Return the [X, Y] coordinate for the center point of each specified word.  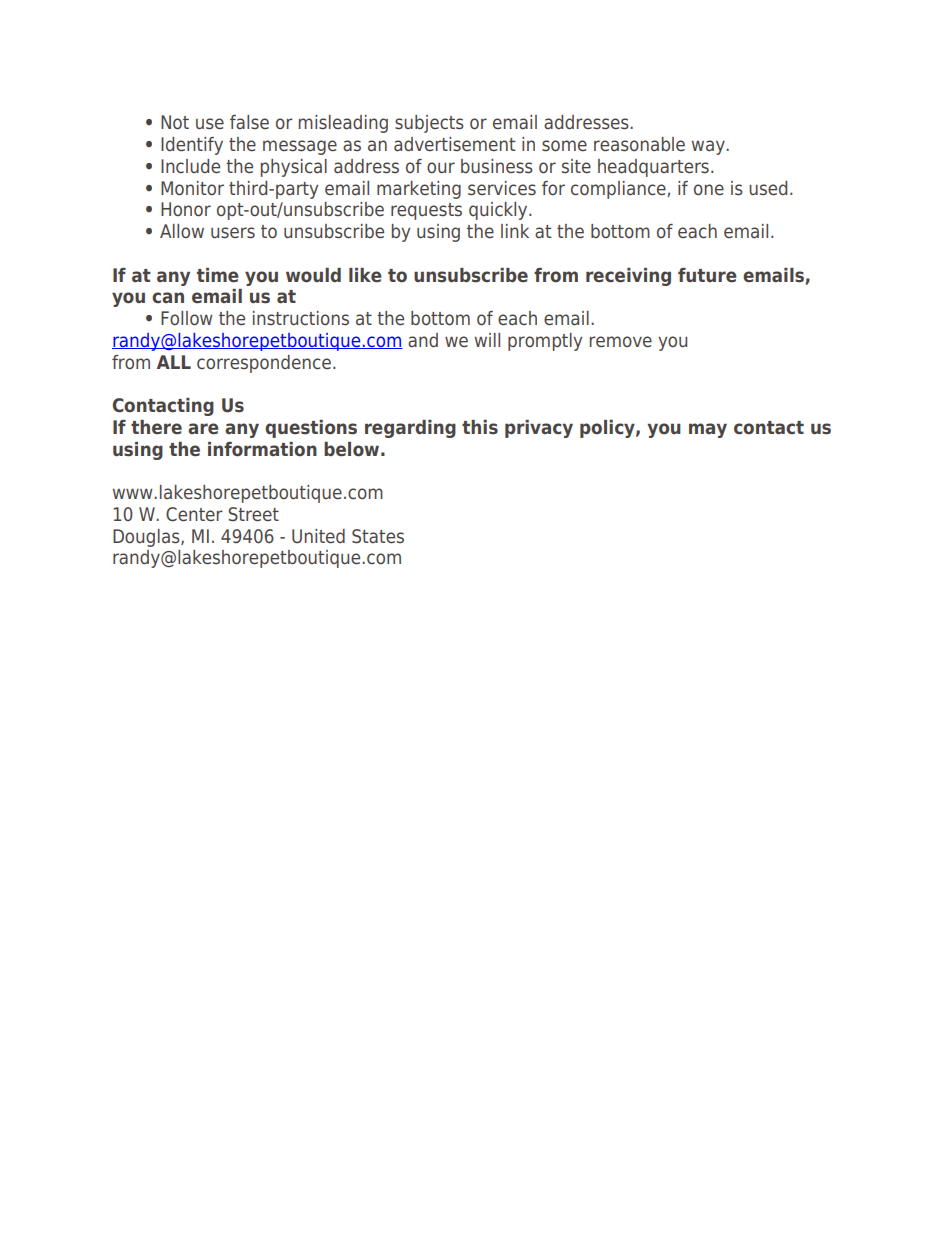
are [203, 429]
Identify [192, 146]
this [480, 427]
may [708, 430]
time [218, 275]
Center [194, 514]
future [707, 275]
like [365, 275]
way [709, 147]
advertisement [455, 144]
